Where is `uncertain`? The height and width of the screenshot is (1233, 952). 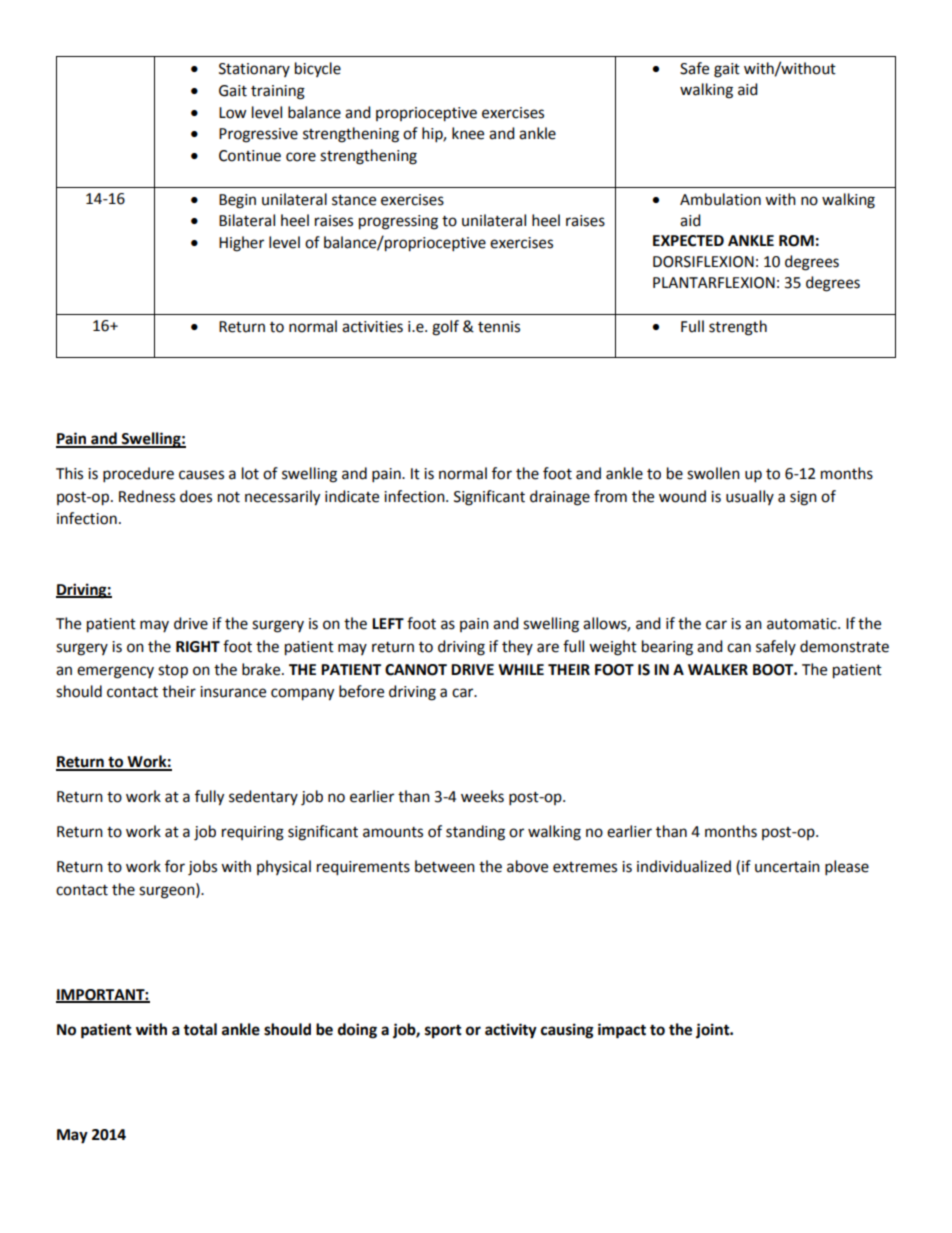 uncertain is located at coordinates (787, 867).
